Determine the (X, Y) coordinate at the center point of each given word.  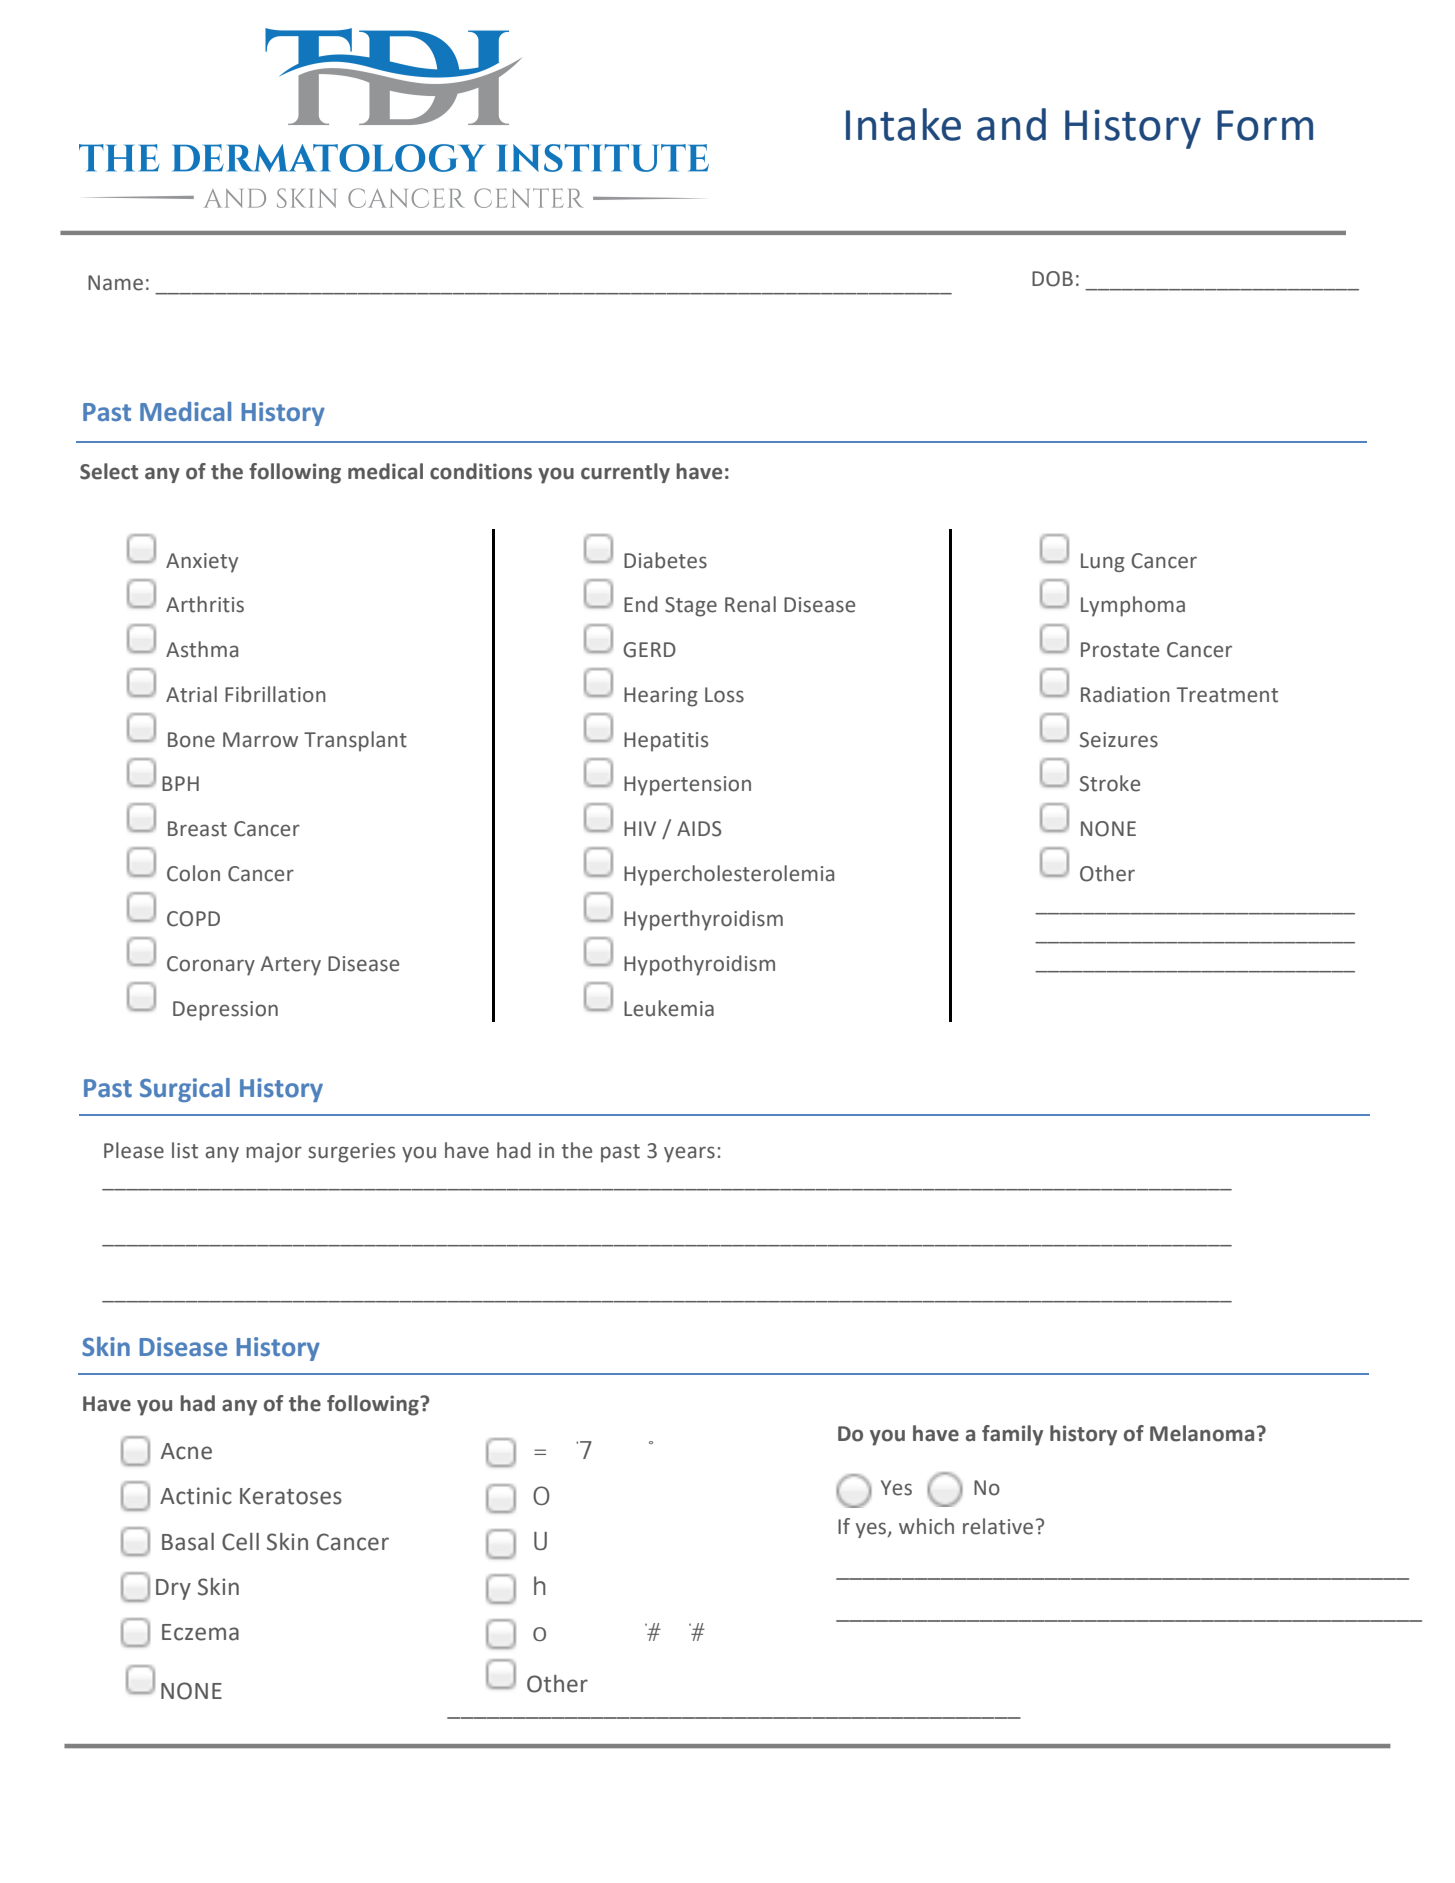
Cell (240, 1542)
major (274, 1153)
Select (109, 471)
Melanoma (1202, 1433)
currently (625, 473)
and (1011, 124)
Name (115, 283)
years (689, 1154)
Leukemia (669, 1008)
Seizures (1119, 740)
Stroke (1110, 783)
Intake (903, 124)
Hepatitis (666, 742)
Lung (1103, 562)
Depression (225, 1011)
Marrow (260, 740)
